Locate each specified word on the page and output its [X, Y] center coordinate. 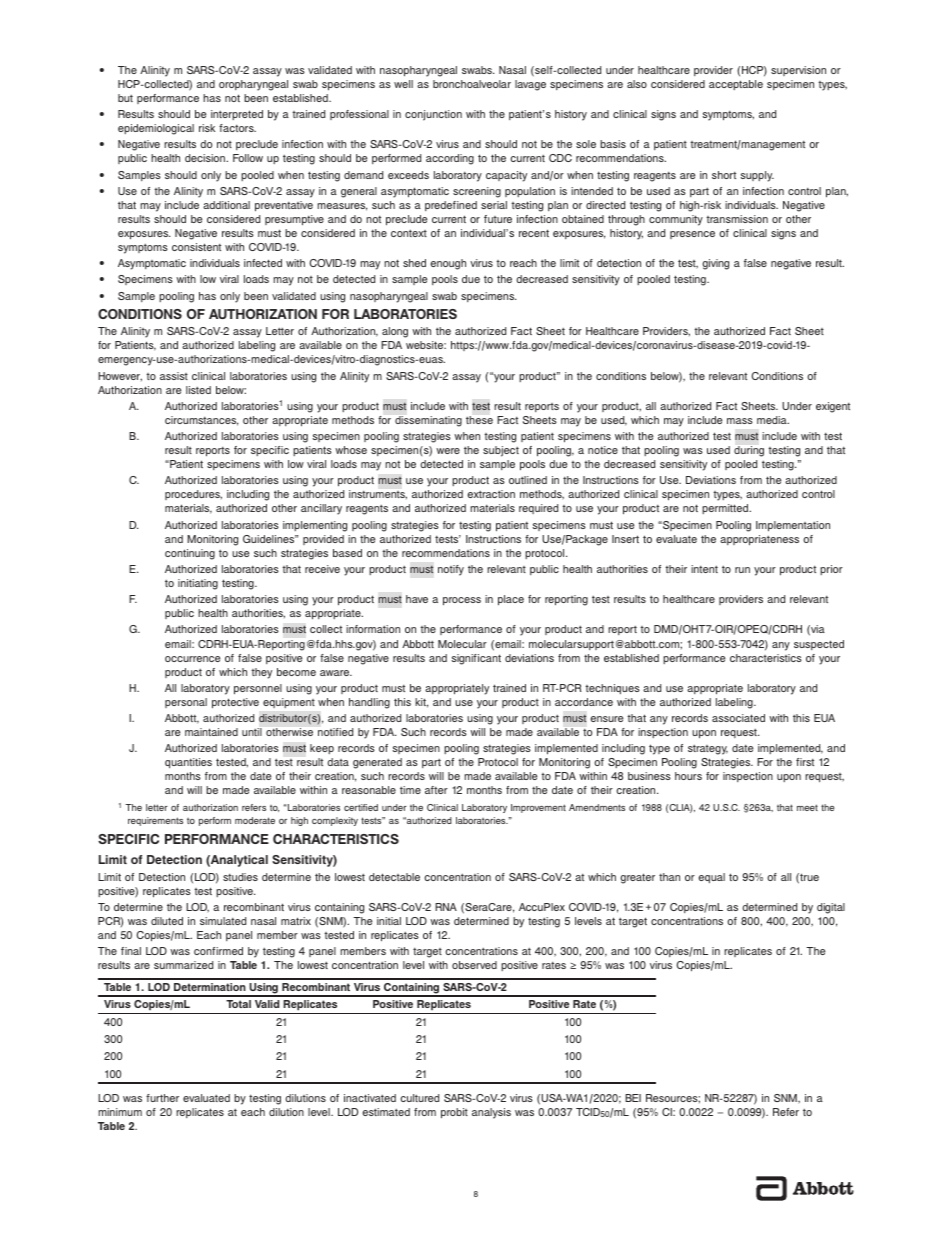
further [162, 1098]
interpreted [237, 115]
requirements [155, 821]
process [462, 601]
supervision [798, 71]
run [742, 570]
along [395, 332]
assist [174, 376]
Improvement [538, 808]
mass [740, 421]
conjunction [433, 115]
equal [712, 878]
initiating [198, 584]
